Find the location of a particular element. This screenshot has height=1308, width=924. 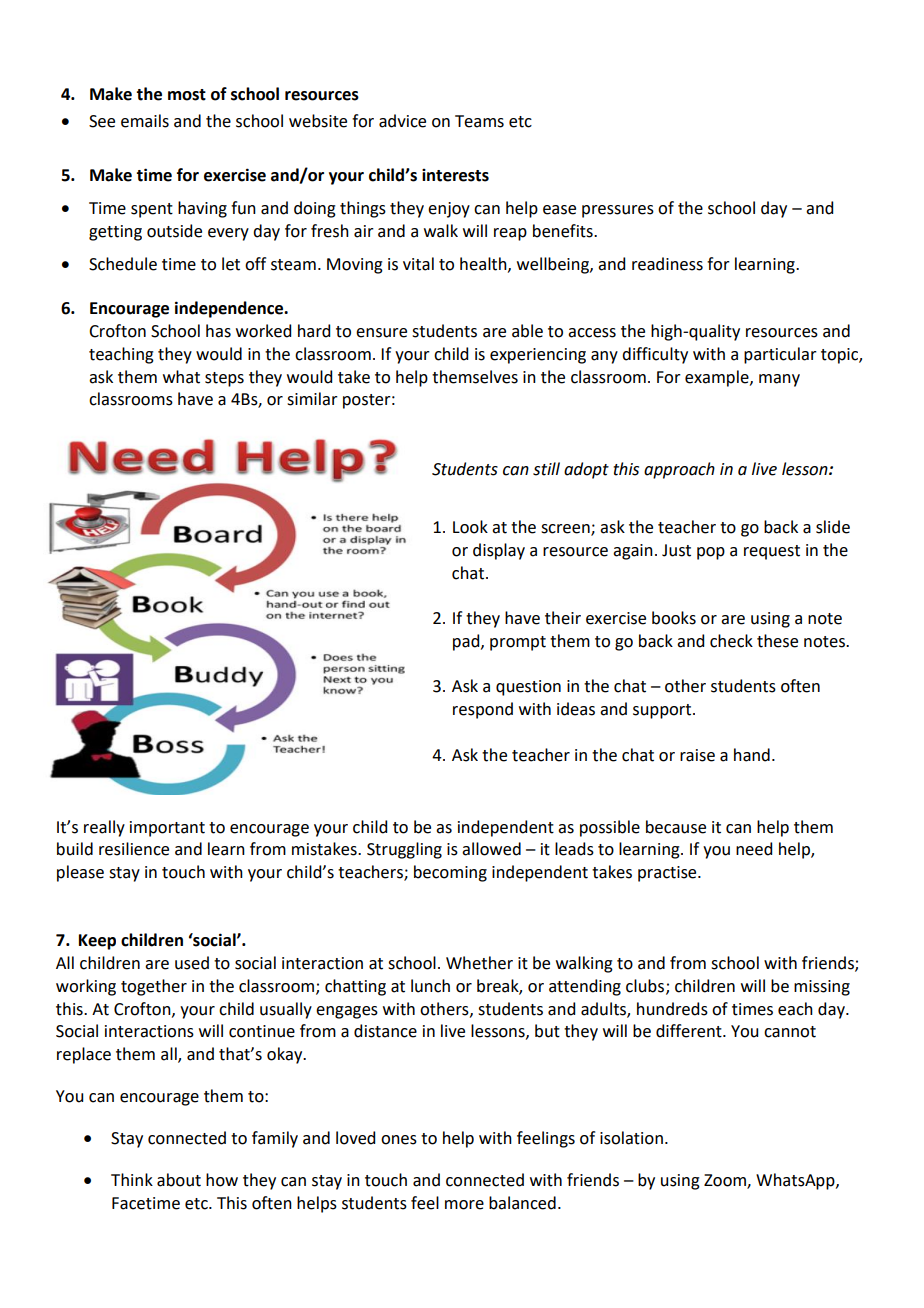

pad is located at coordinates (467, 642).
